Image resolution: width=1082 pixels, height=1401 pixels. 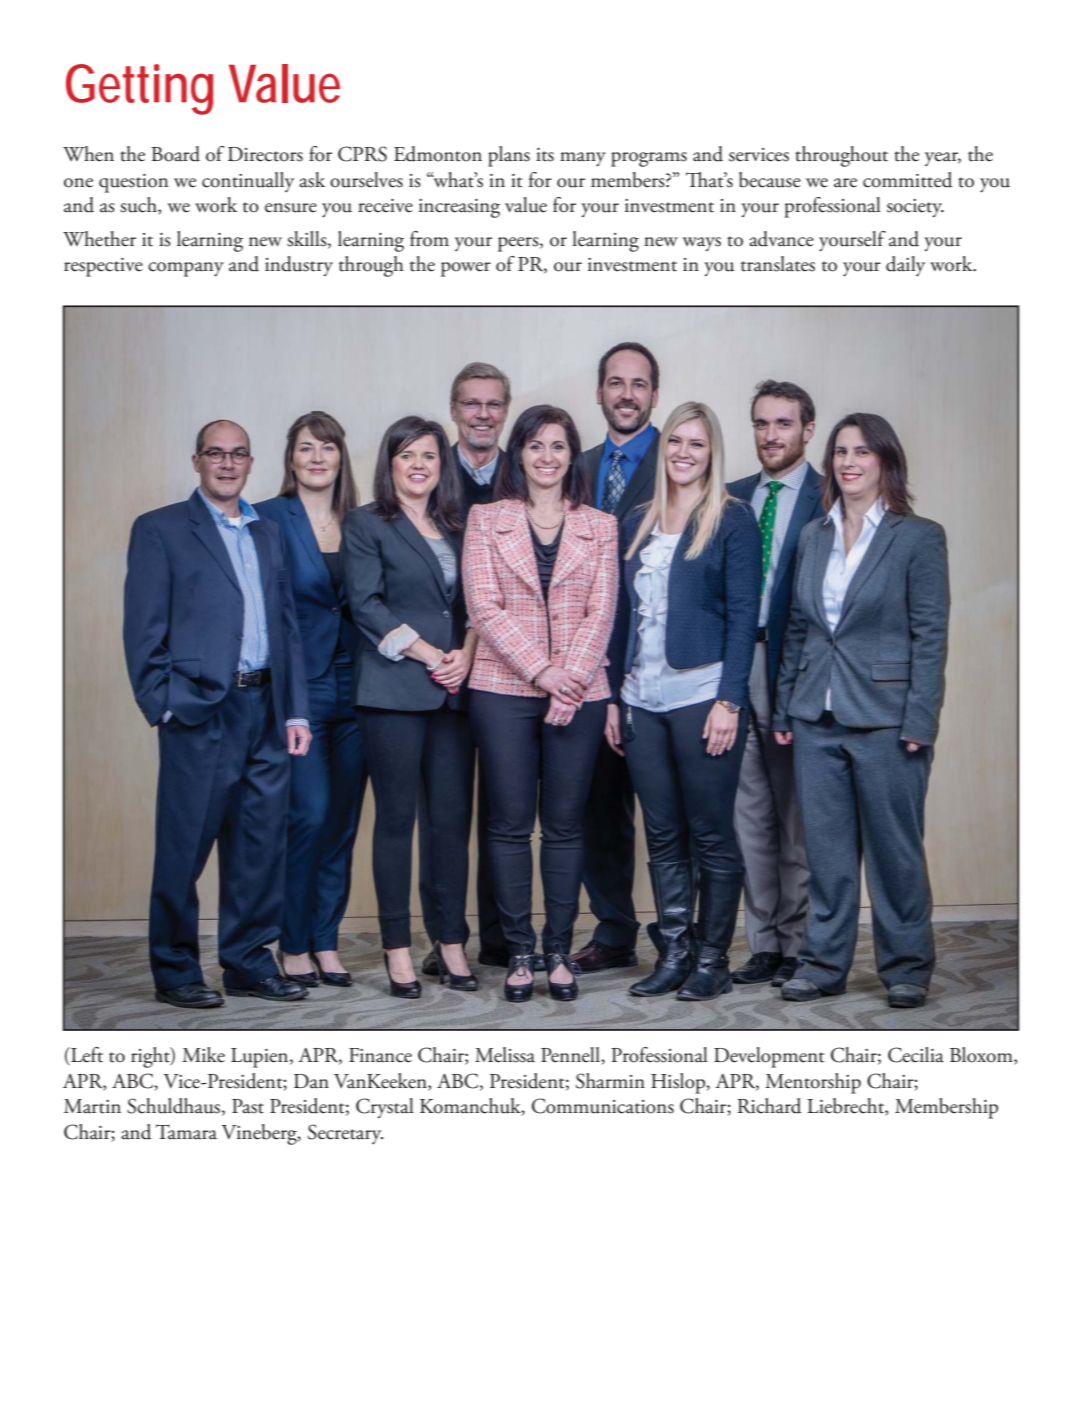 What do you see at coordinates (505, 1055) in the document?
I see `Melissa` at bounding box center [505, 1055].
